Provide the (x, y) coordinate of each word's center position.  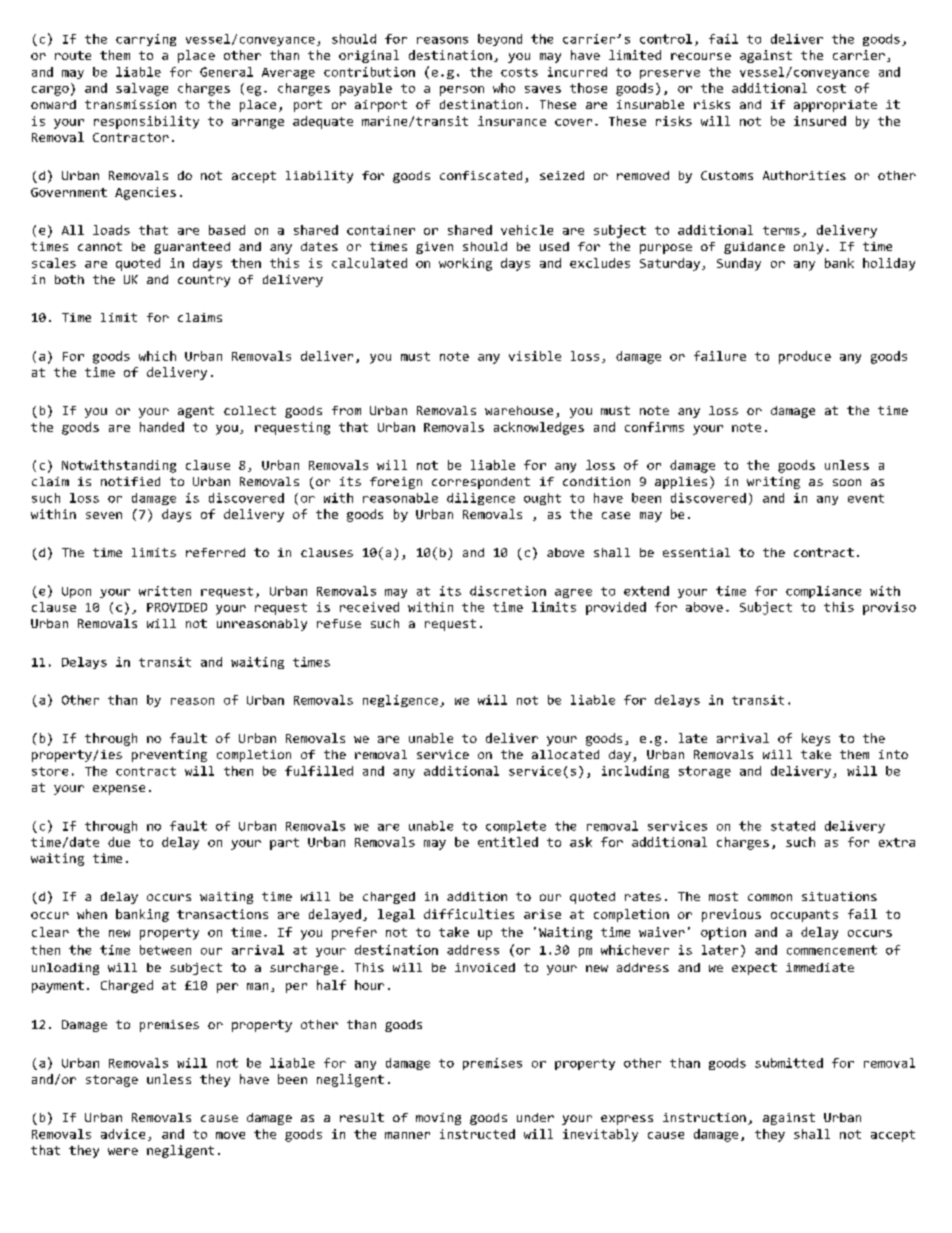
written (165, 591)
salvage (142, 89)
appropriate (835, 106)
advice (123, 1134)
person (462, 91)
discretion (508, 591)
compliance (823, 592)
